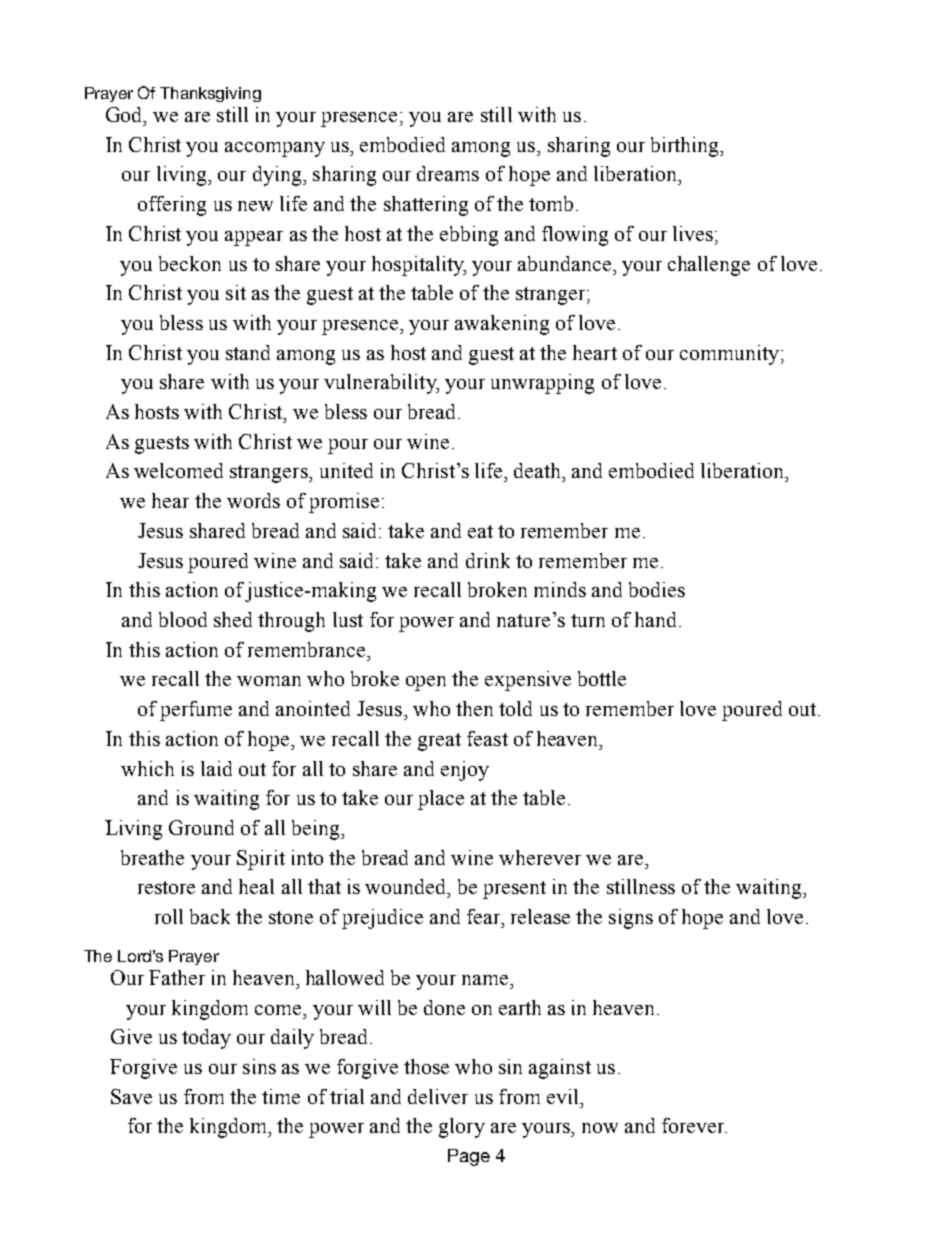  What do you see at coordinates (131, 1096) in the image?
I see `Save` at bounding box center [131, 1096].
